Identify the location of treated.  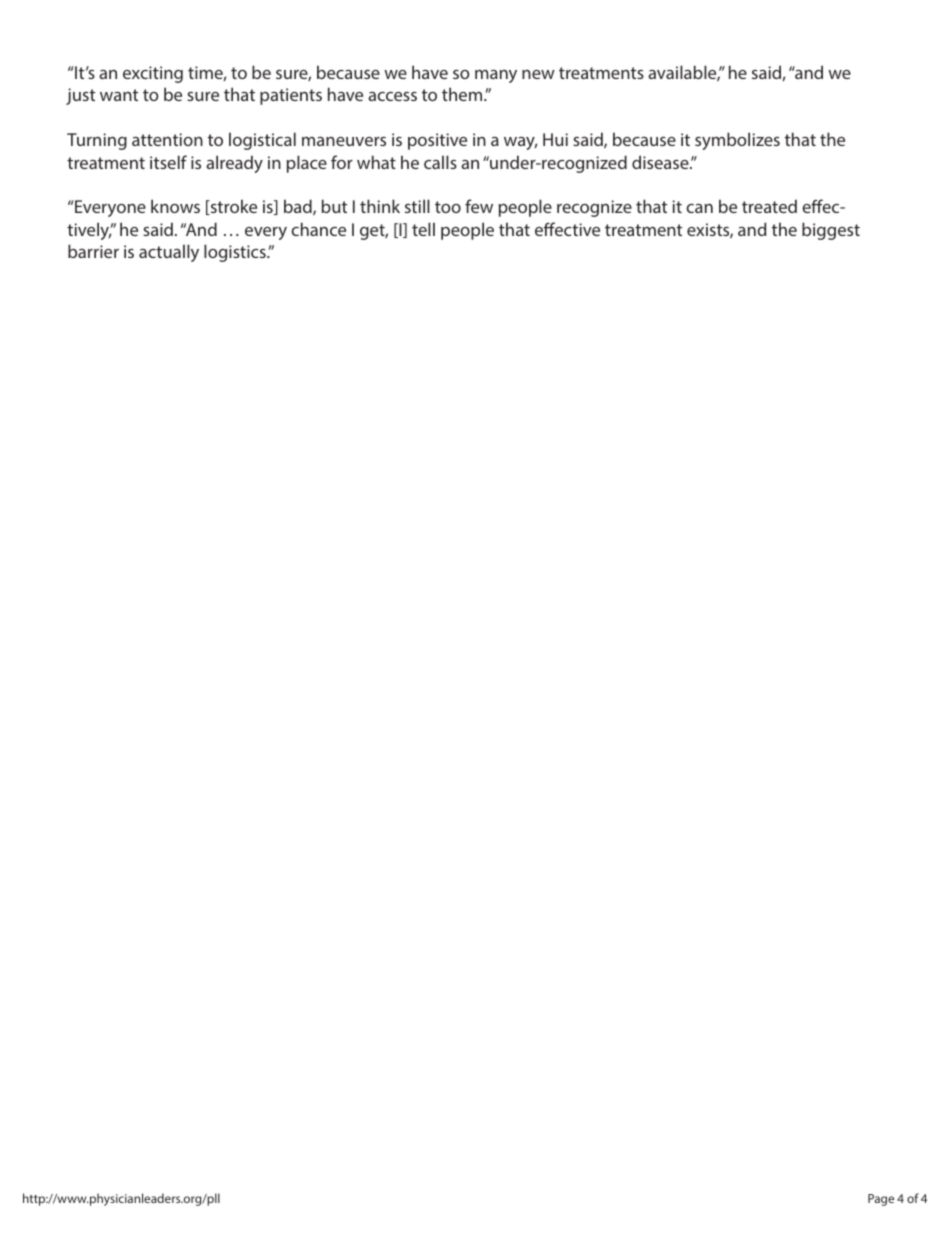
(769, 206).
